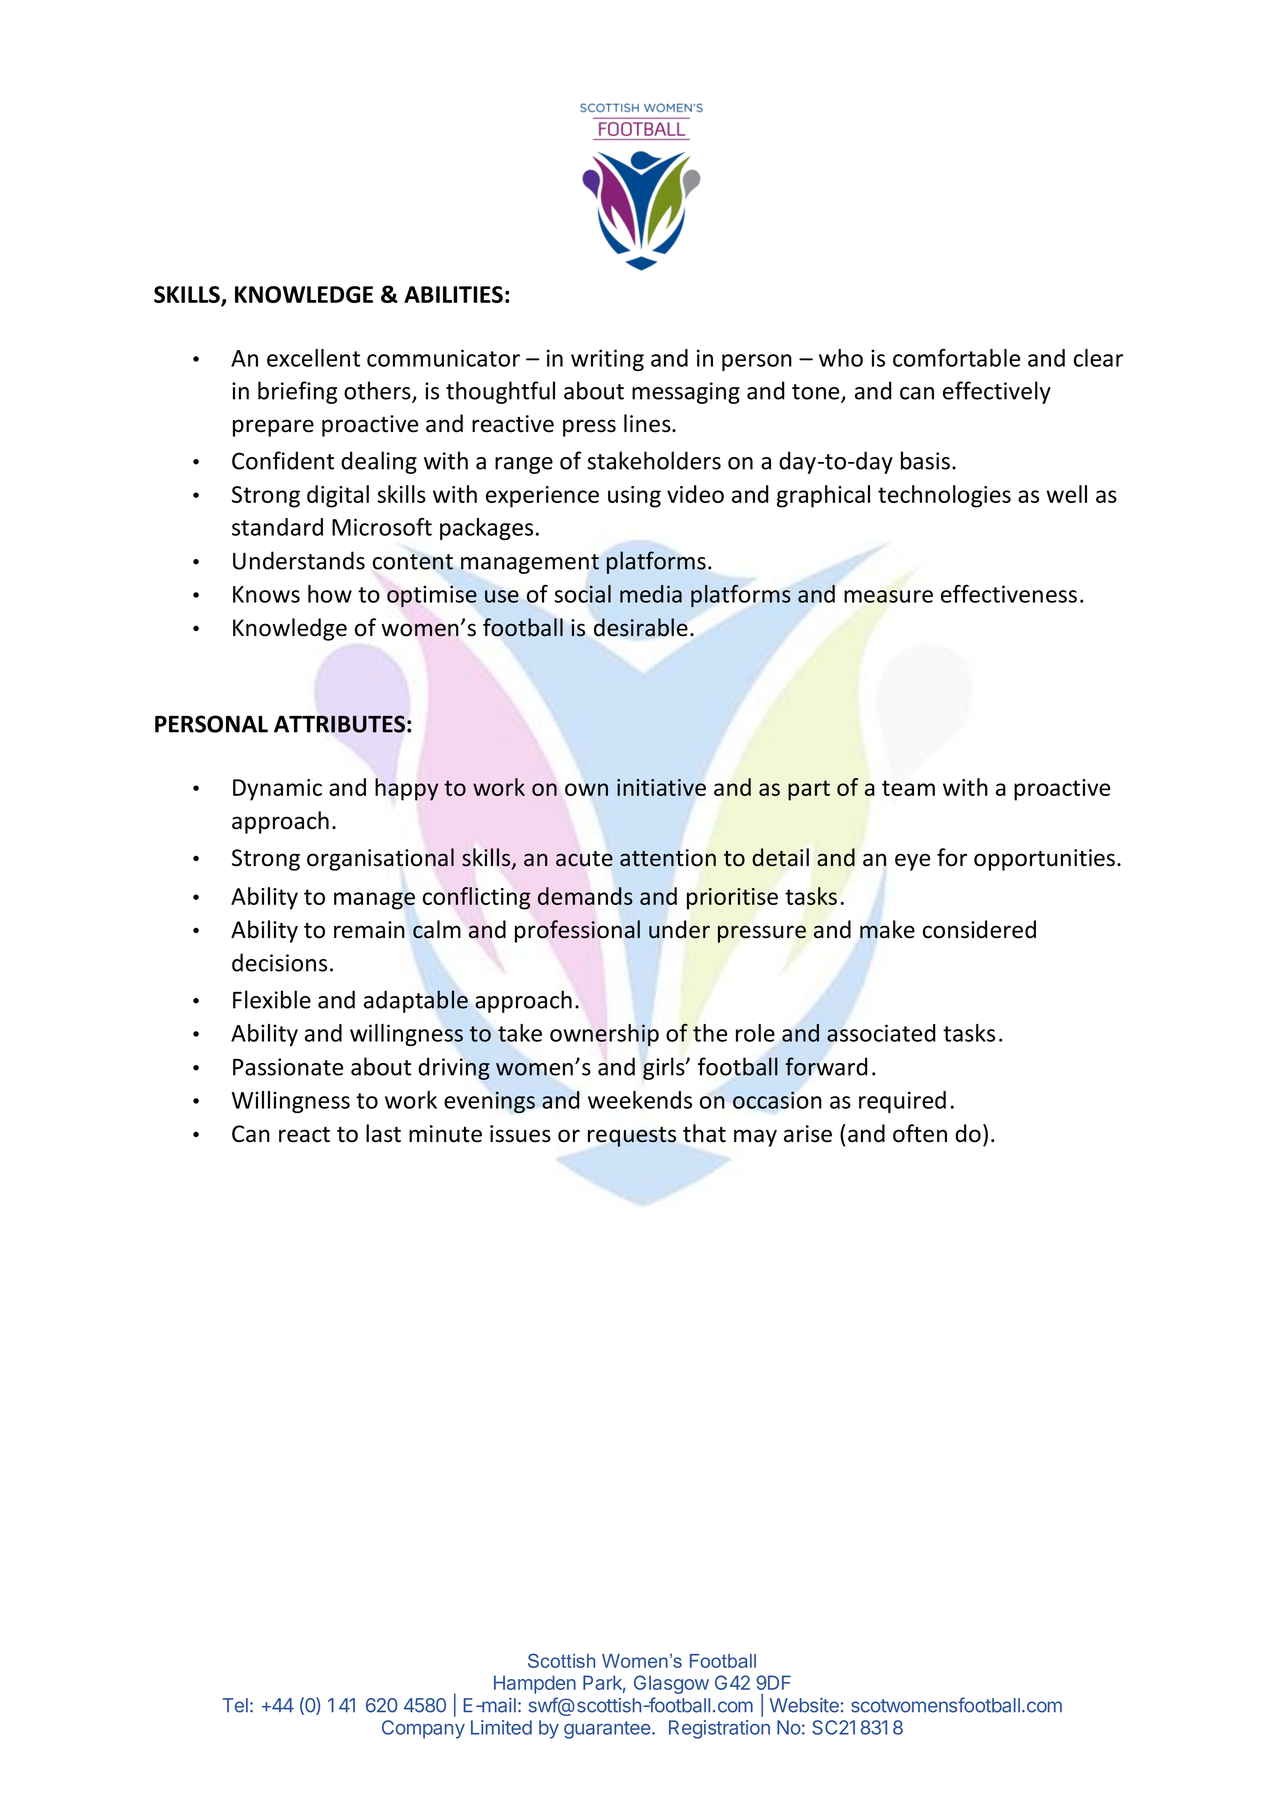 Image resolution: width=1284 pixels, height=1815 pixels. Describe the element at coordinates (277, 790) in the image. I see `Dynamic` at that location.
